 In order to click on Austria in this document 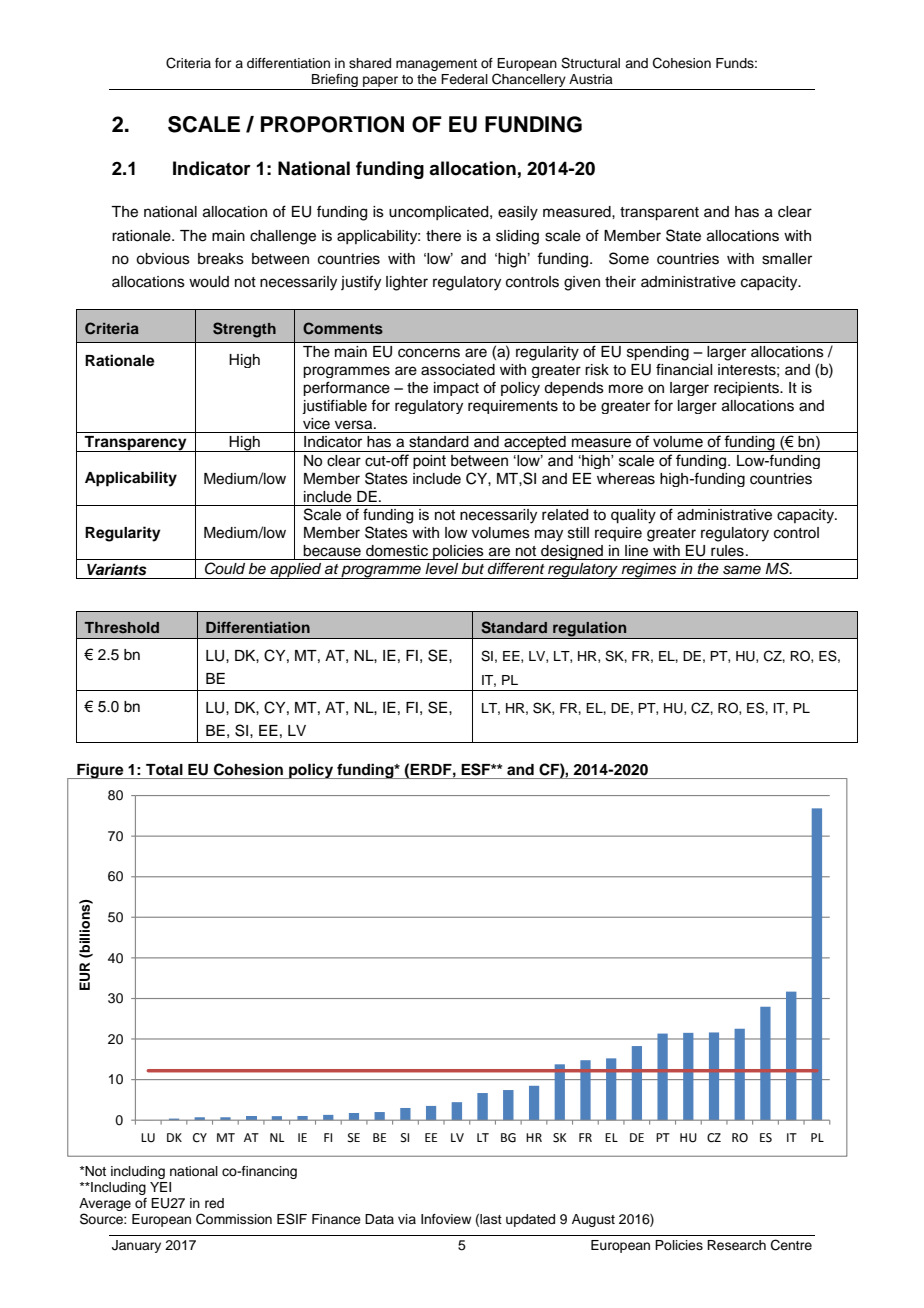, I will do `click(591, 79)`.
